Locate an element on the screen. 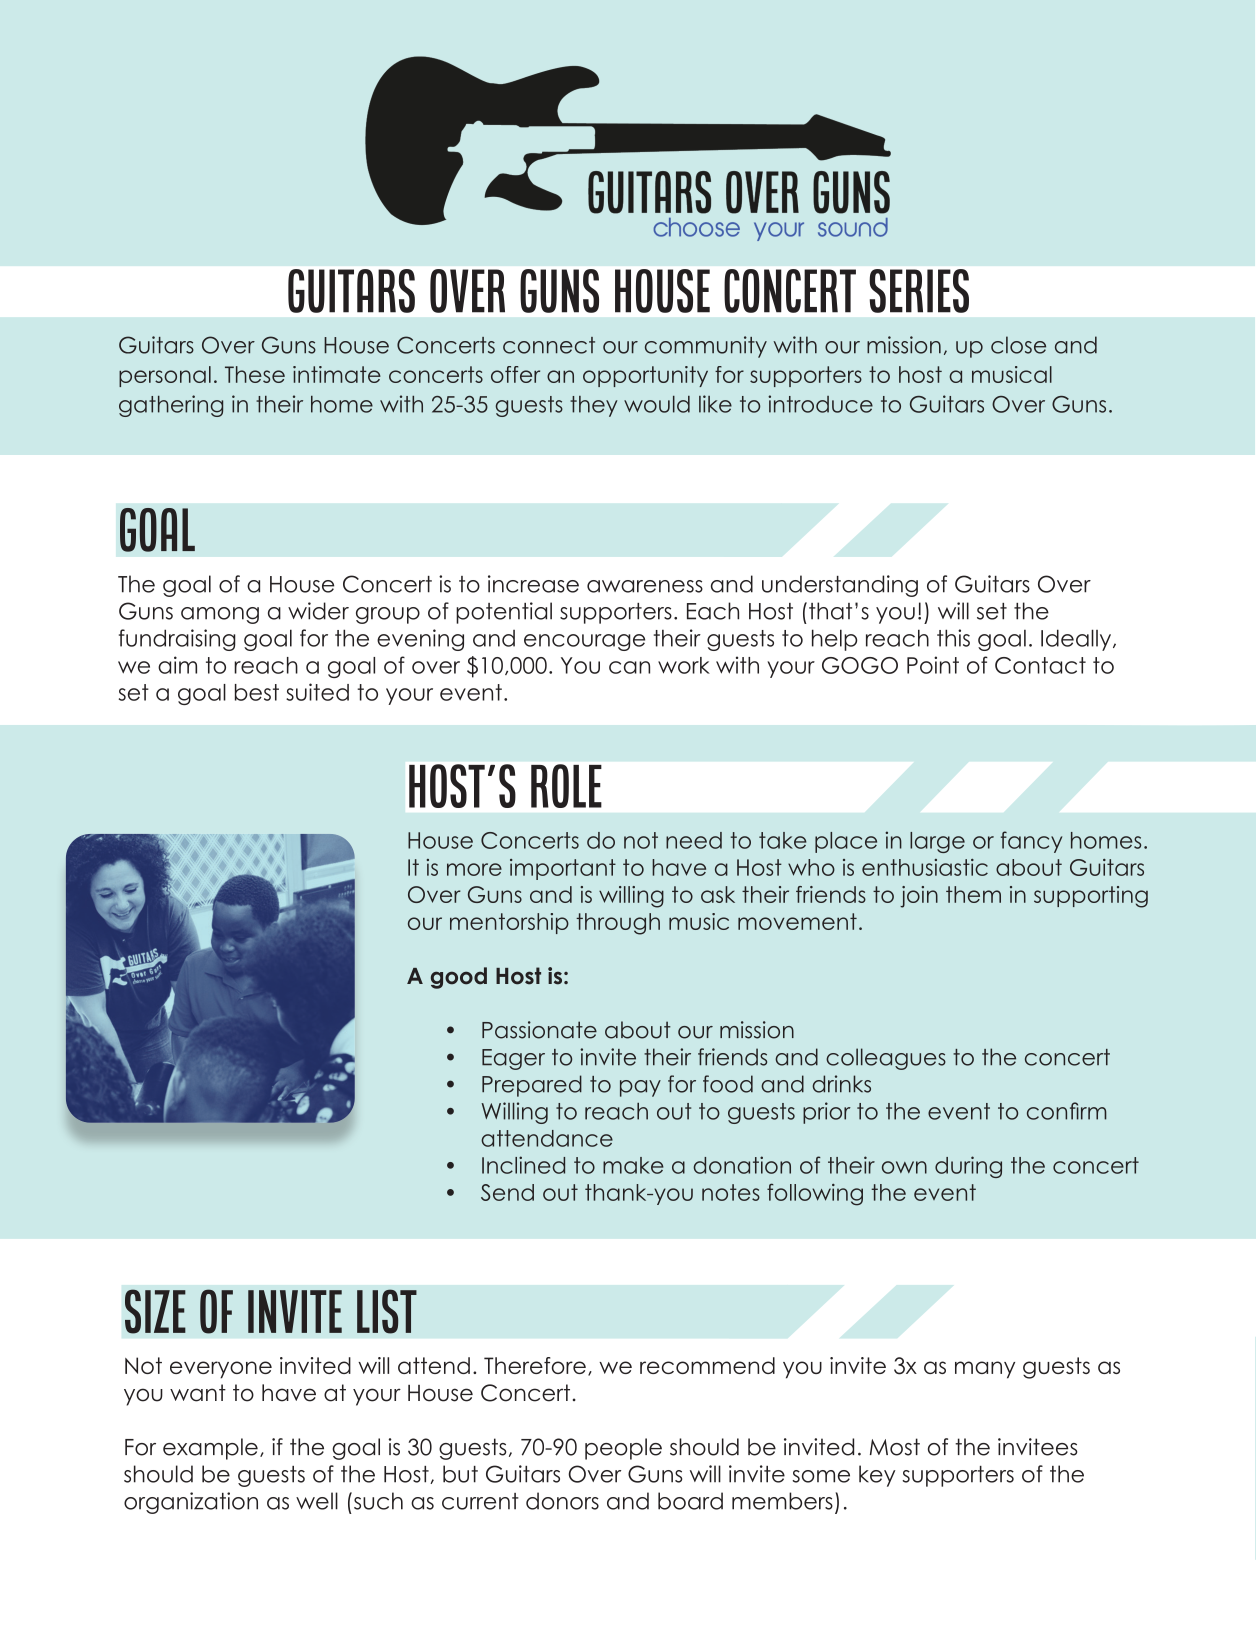 The width and height of the screenshot is (1256, 1625). more is located at coordinates (474, 869).
